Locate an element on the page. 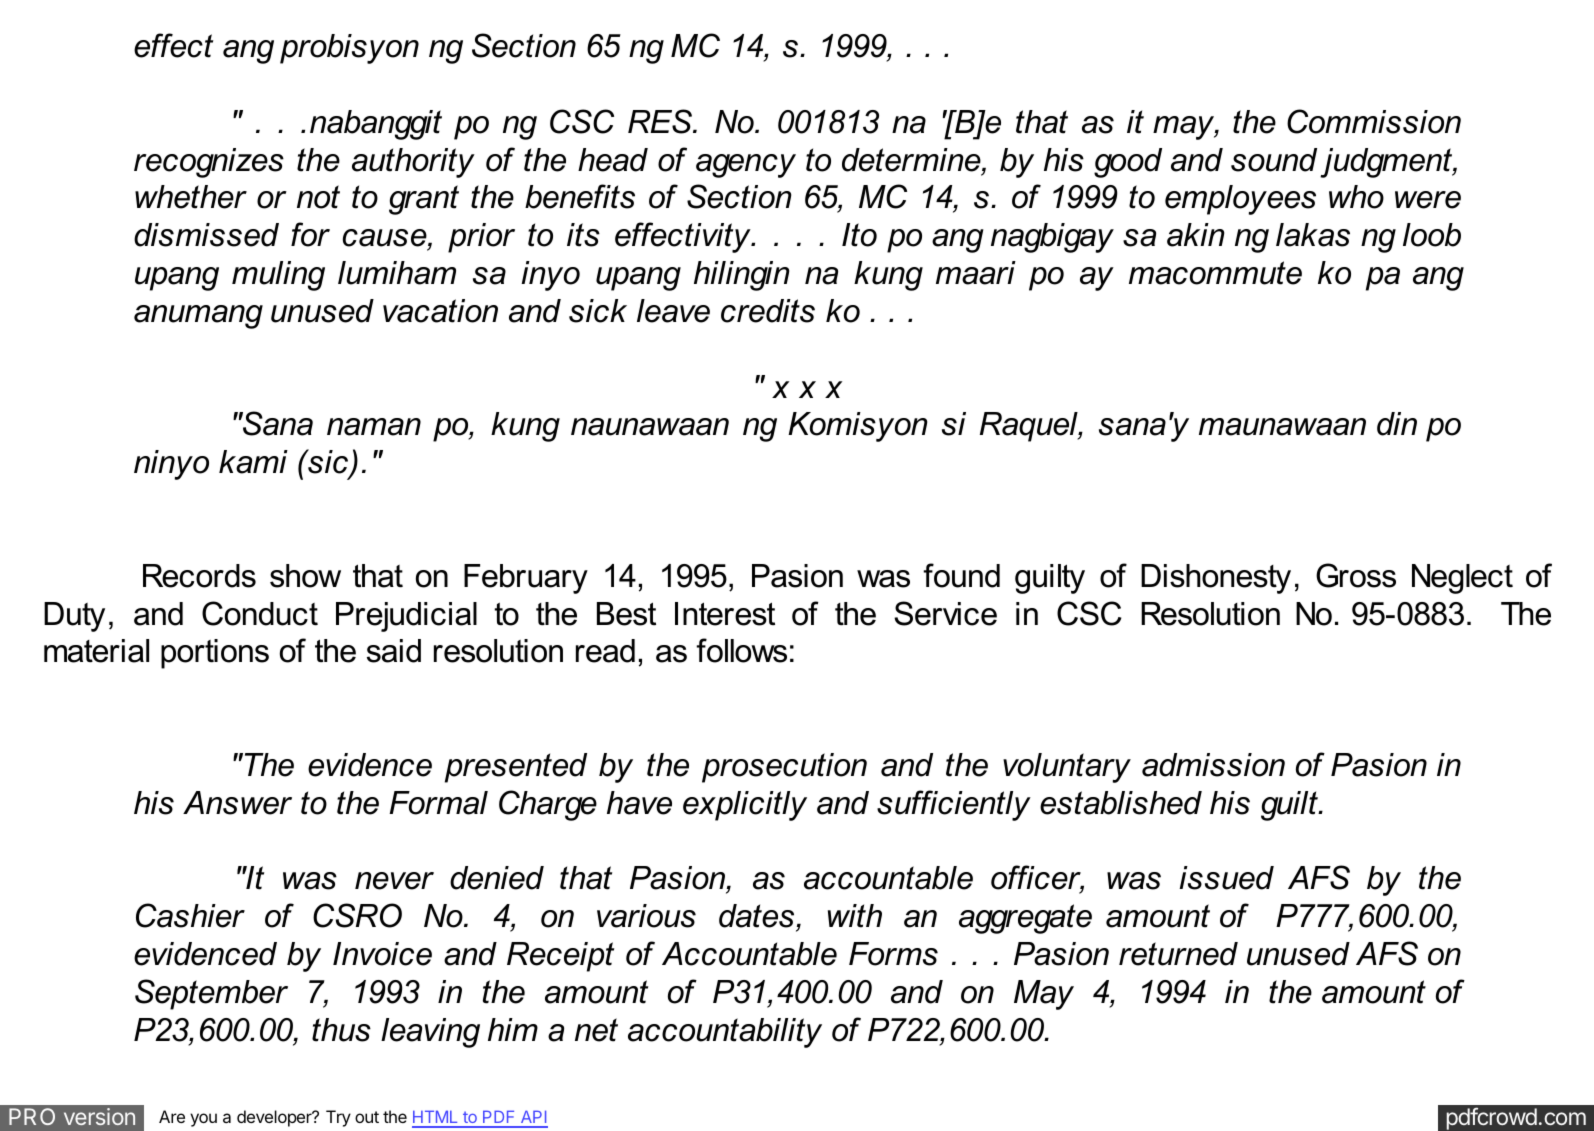  recognizes is located at coordinates (209, 163).
